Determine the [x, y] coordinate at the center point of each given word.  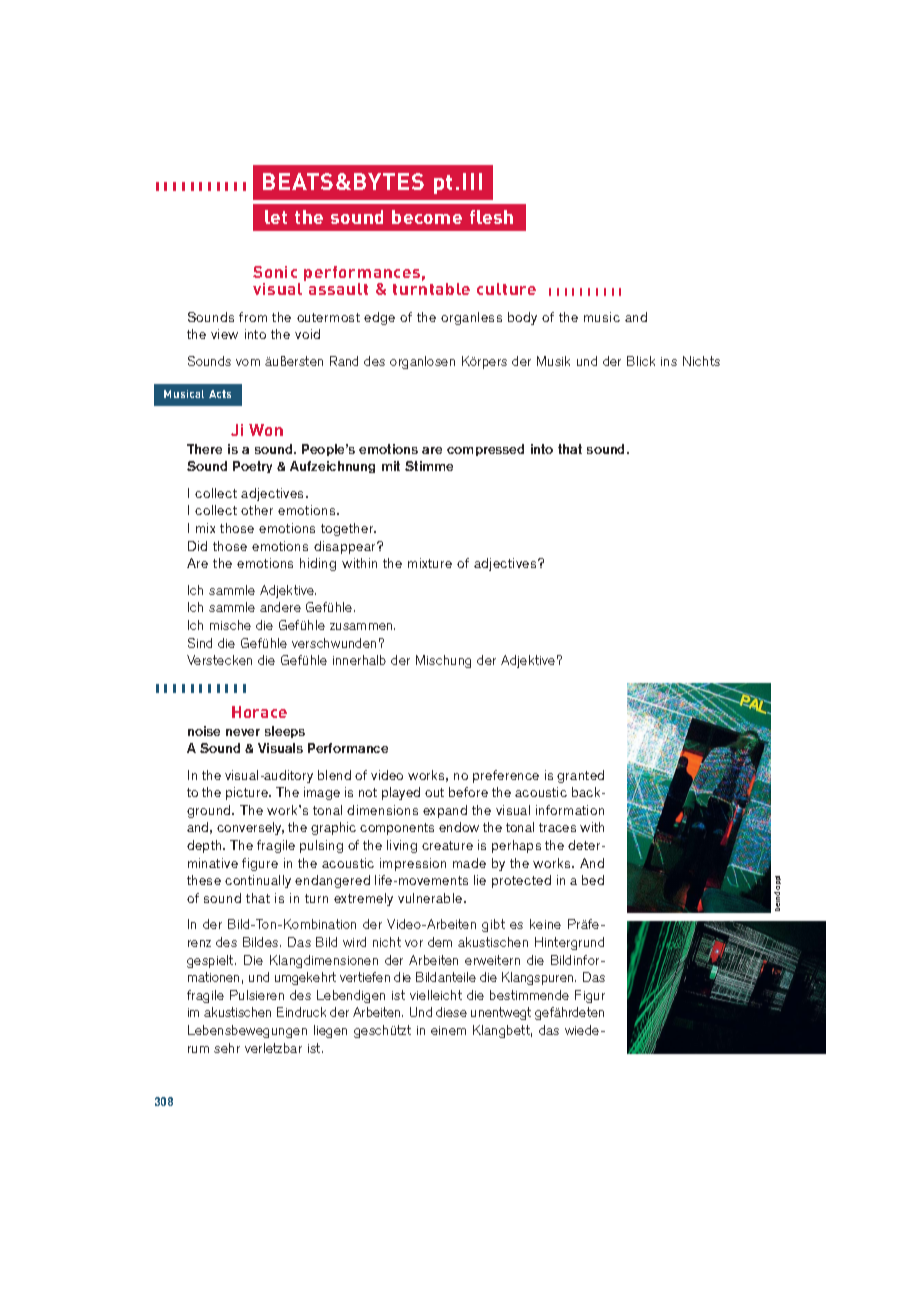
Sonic [275, 272]
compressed [485, 450]
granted [580, 776]
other [257, 510]
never [243, 732]
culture [506, 289]
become [427, 217]
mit [391, 466]
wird [354, 942]
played [401, 793]
